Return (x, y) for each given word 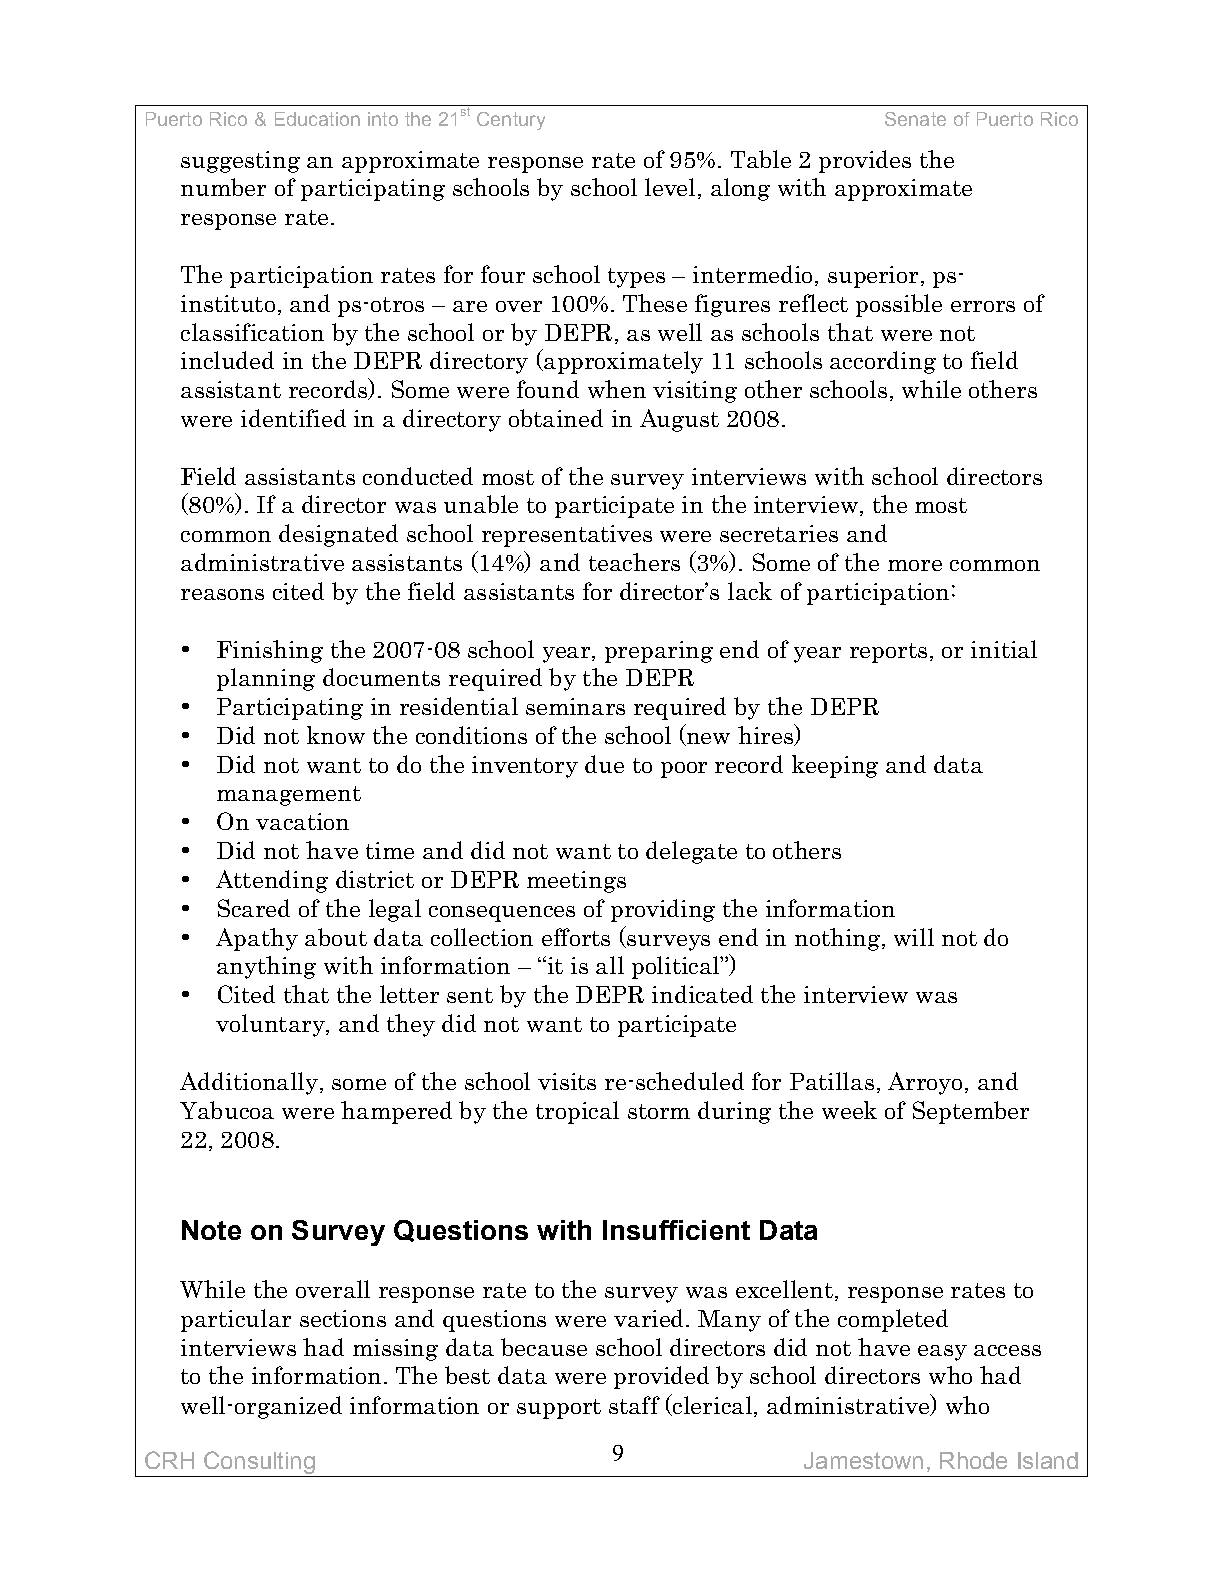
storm (659, 1111)
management (289, 796)
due (604, 764)
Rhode (973, 1460)
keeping (835, 766)
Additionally (249, 1083)
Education (317, 119)
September (971, 1112)
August (679, 420)
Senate (915, 119)
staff (634, 1405)
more (915, 565)
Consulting (259, 1464)
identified (293, 418)
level (670, 187)
